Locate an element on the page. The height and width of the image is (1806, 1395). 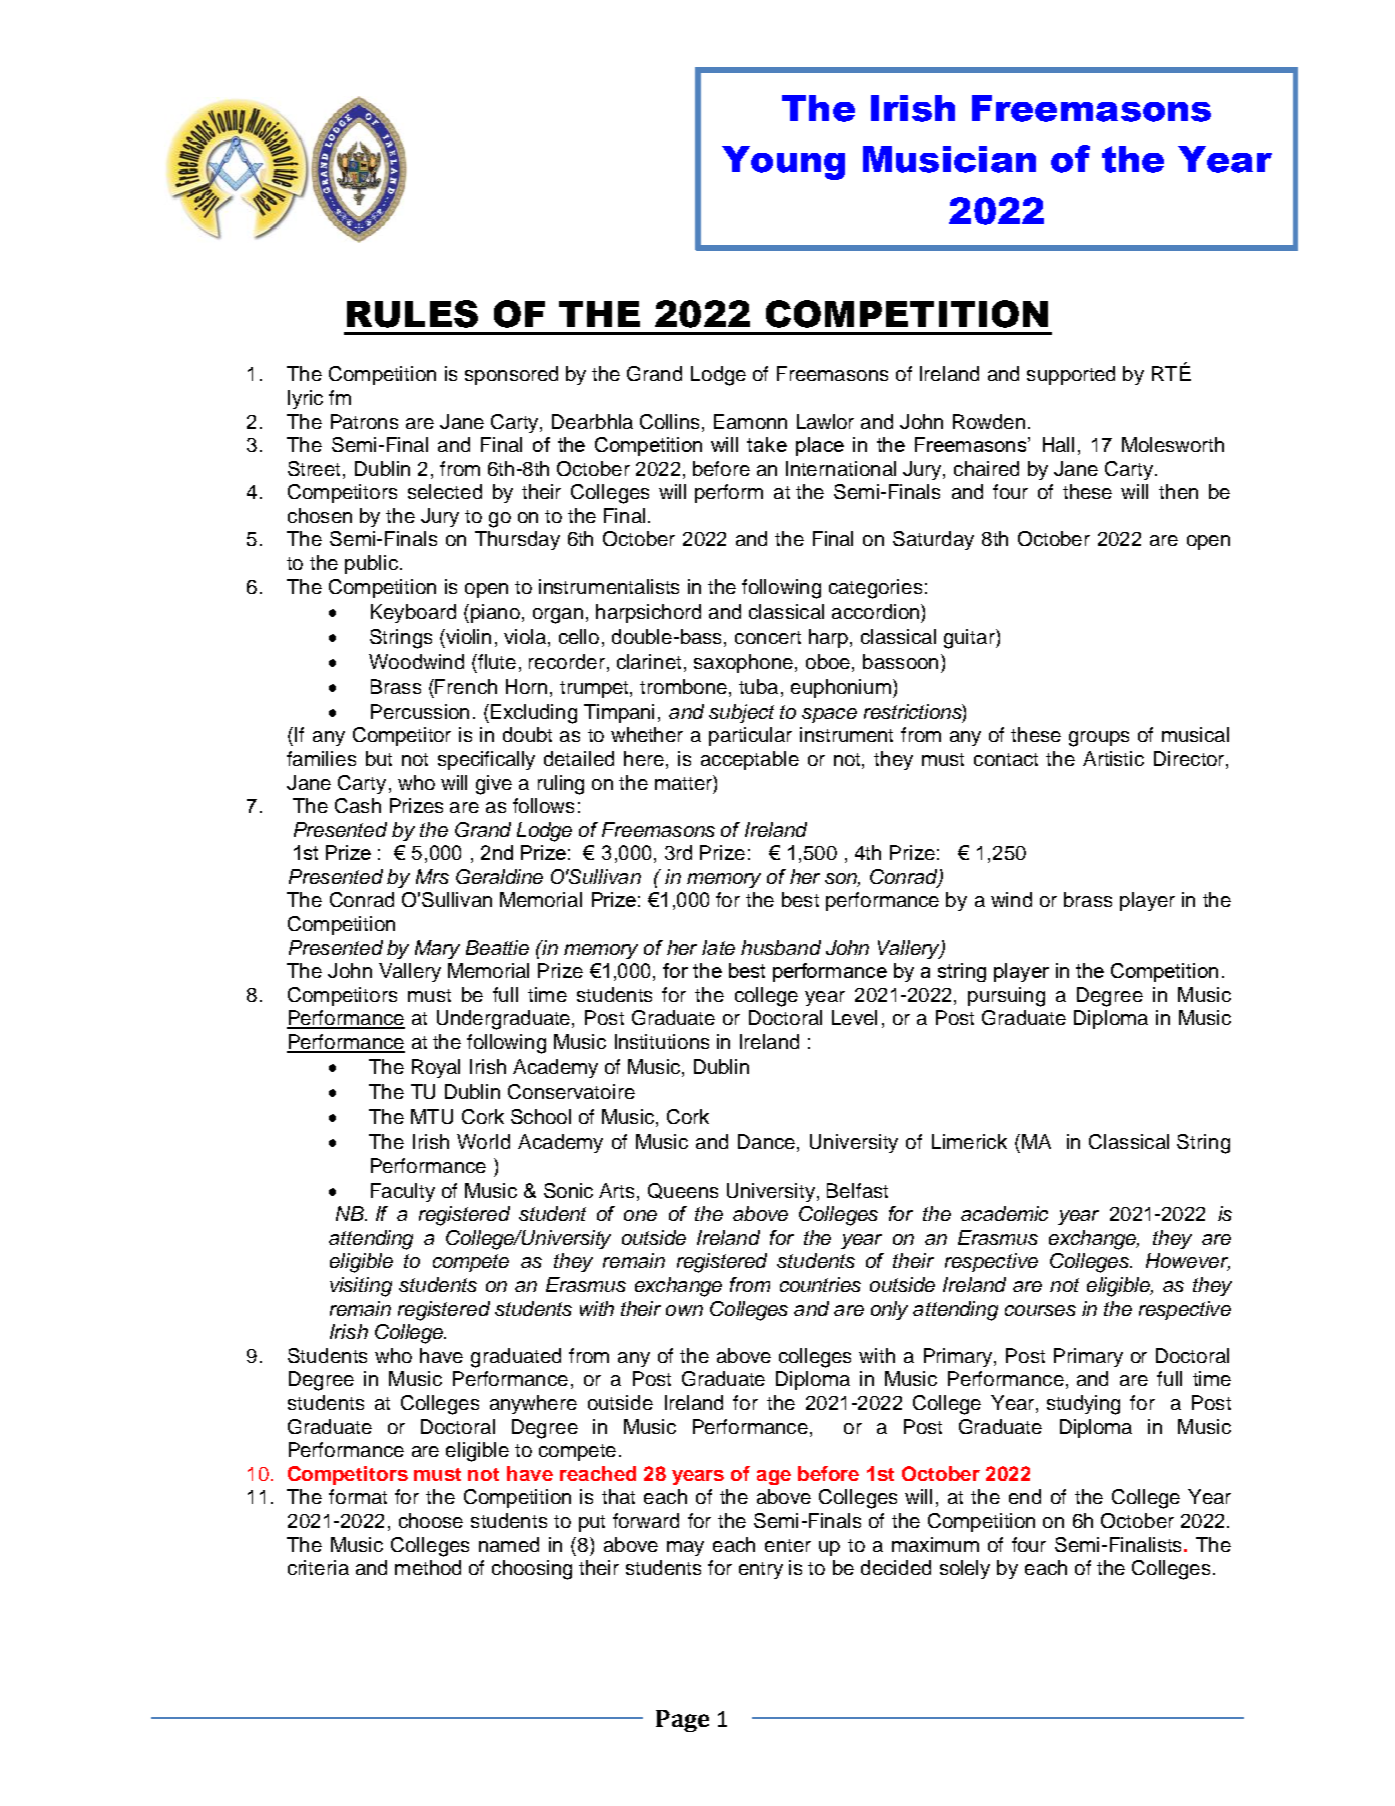
supported is located at coordinates (1071, 375).
